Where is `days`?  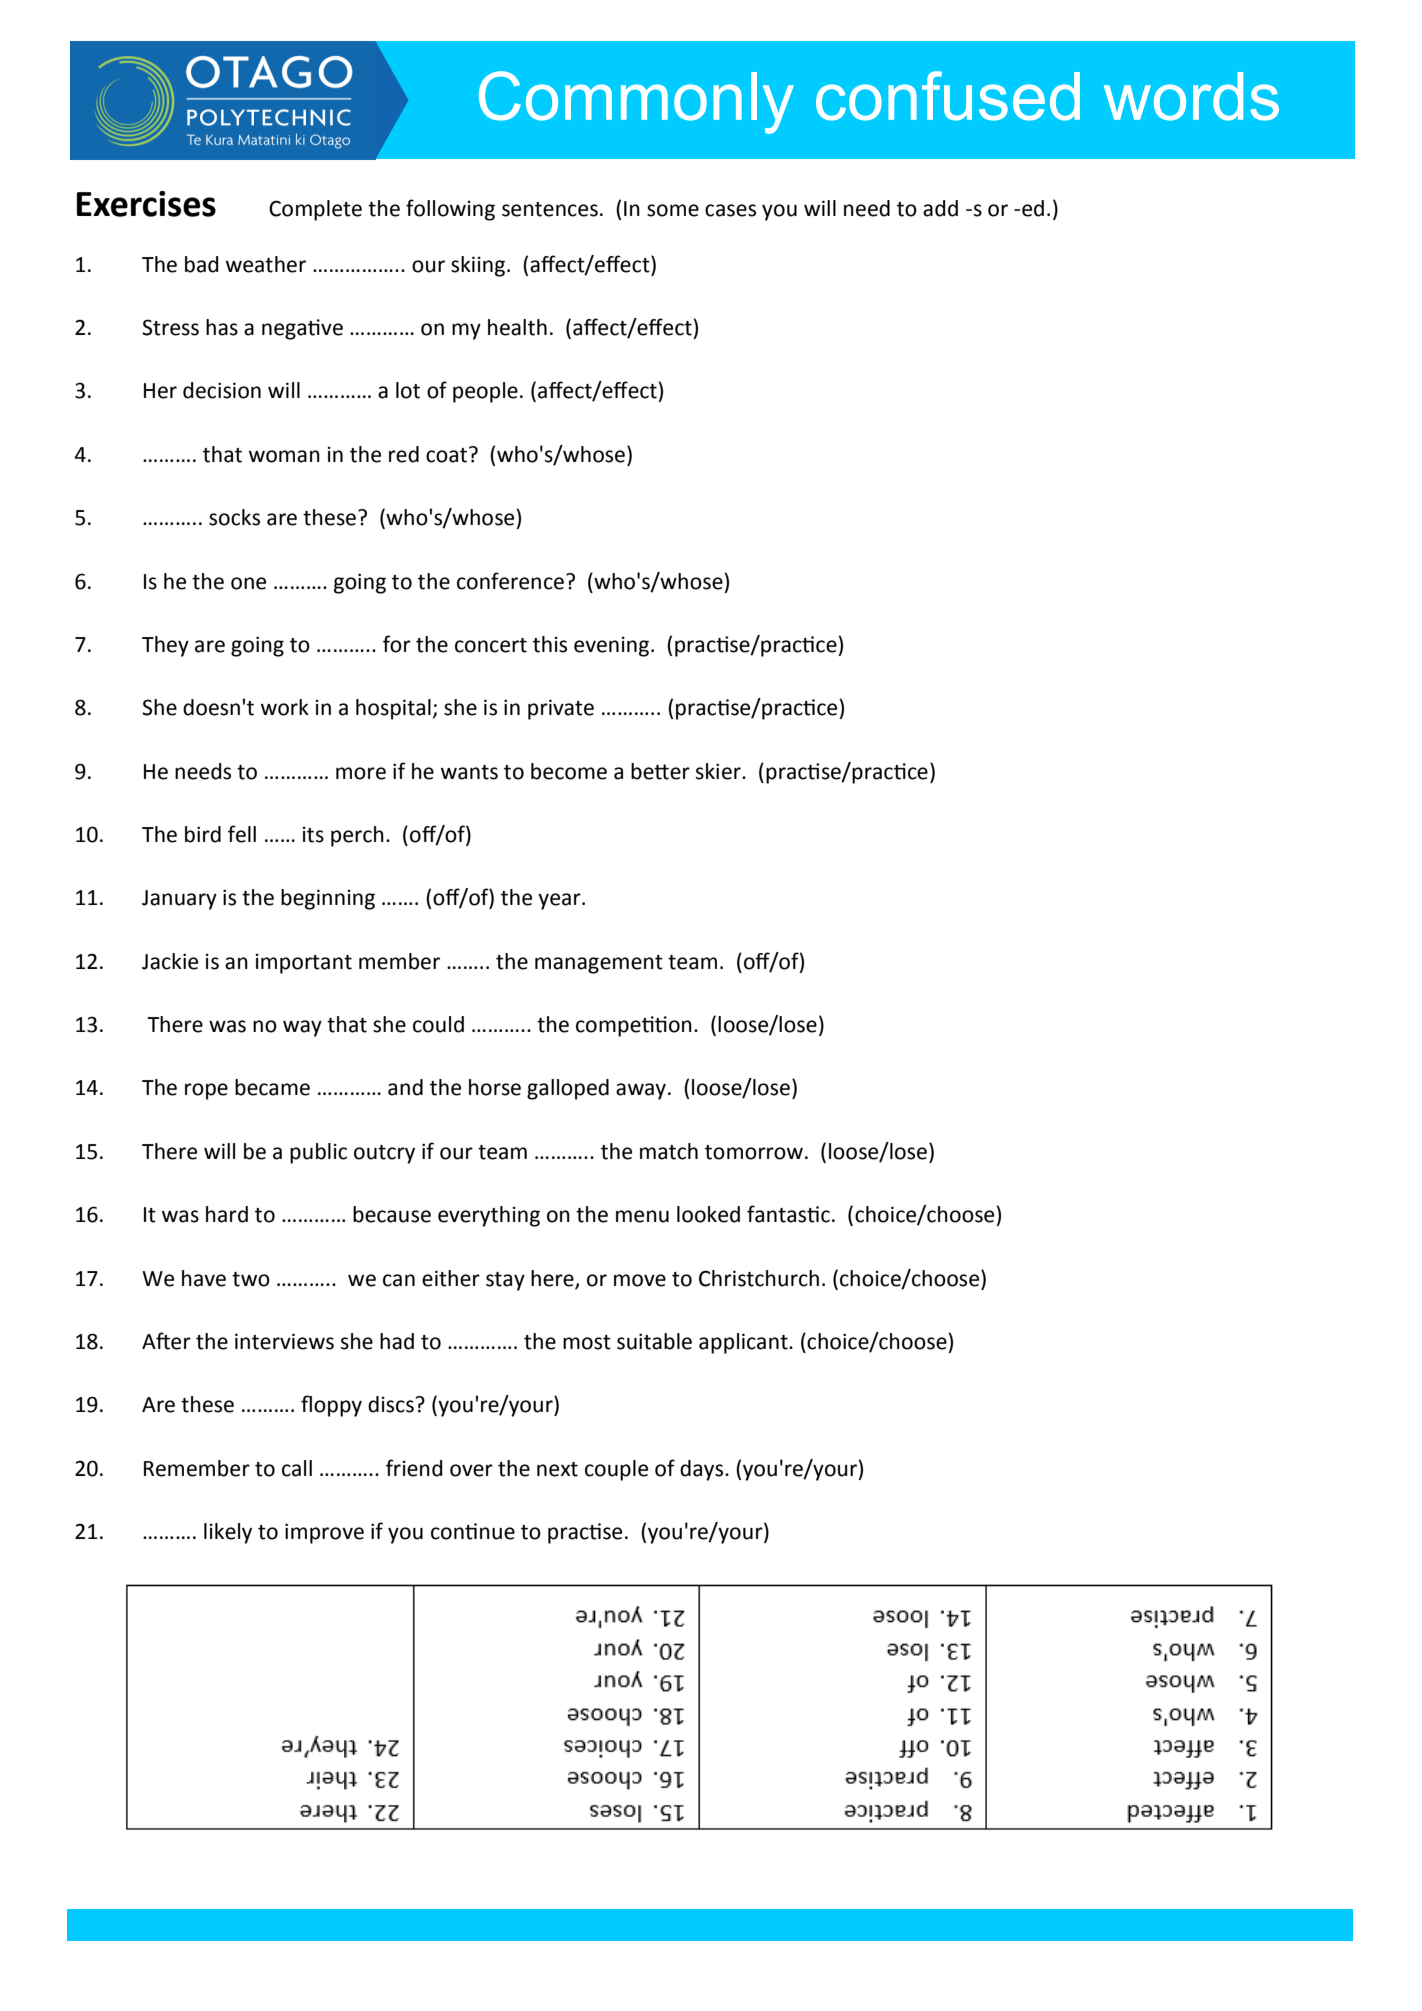
days is located at coordinates (703, 1470).
